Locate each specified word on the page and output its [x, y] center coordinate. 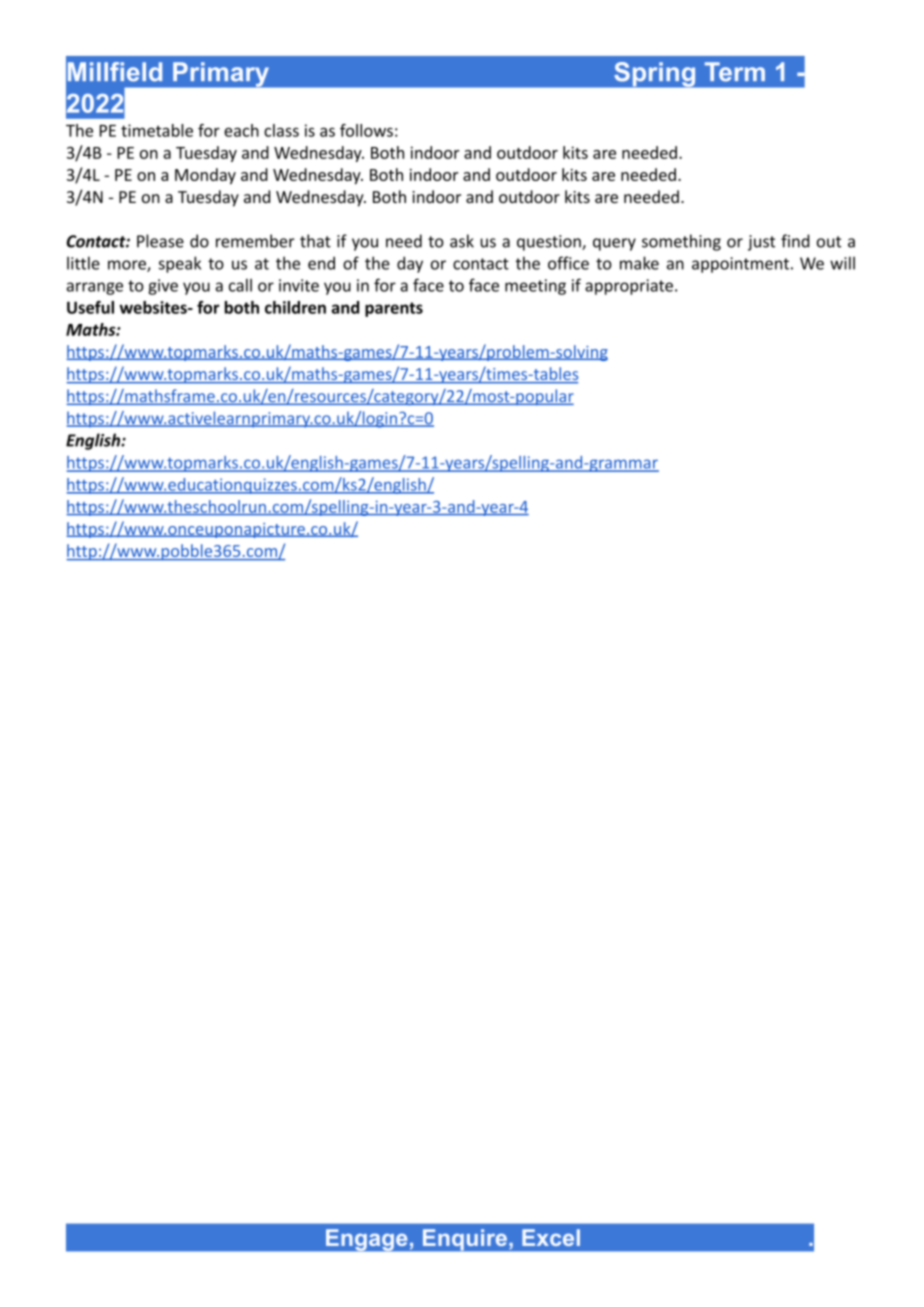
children [295, 307]
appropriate [629, 287]
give [163, 287]
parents [394, 309]
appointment [740, 265]
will [842, 263]
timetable [157, 130]
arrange [95, 288]
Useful [90, 307]
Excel [551, 1237]
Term [735, 72]
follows [366, 130]
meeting [535, 287]
